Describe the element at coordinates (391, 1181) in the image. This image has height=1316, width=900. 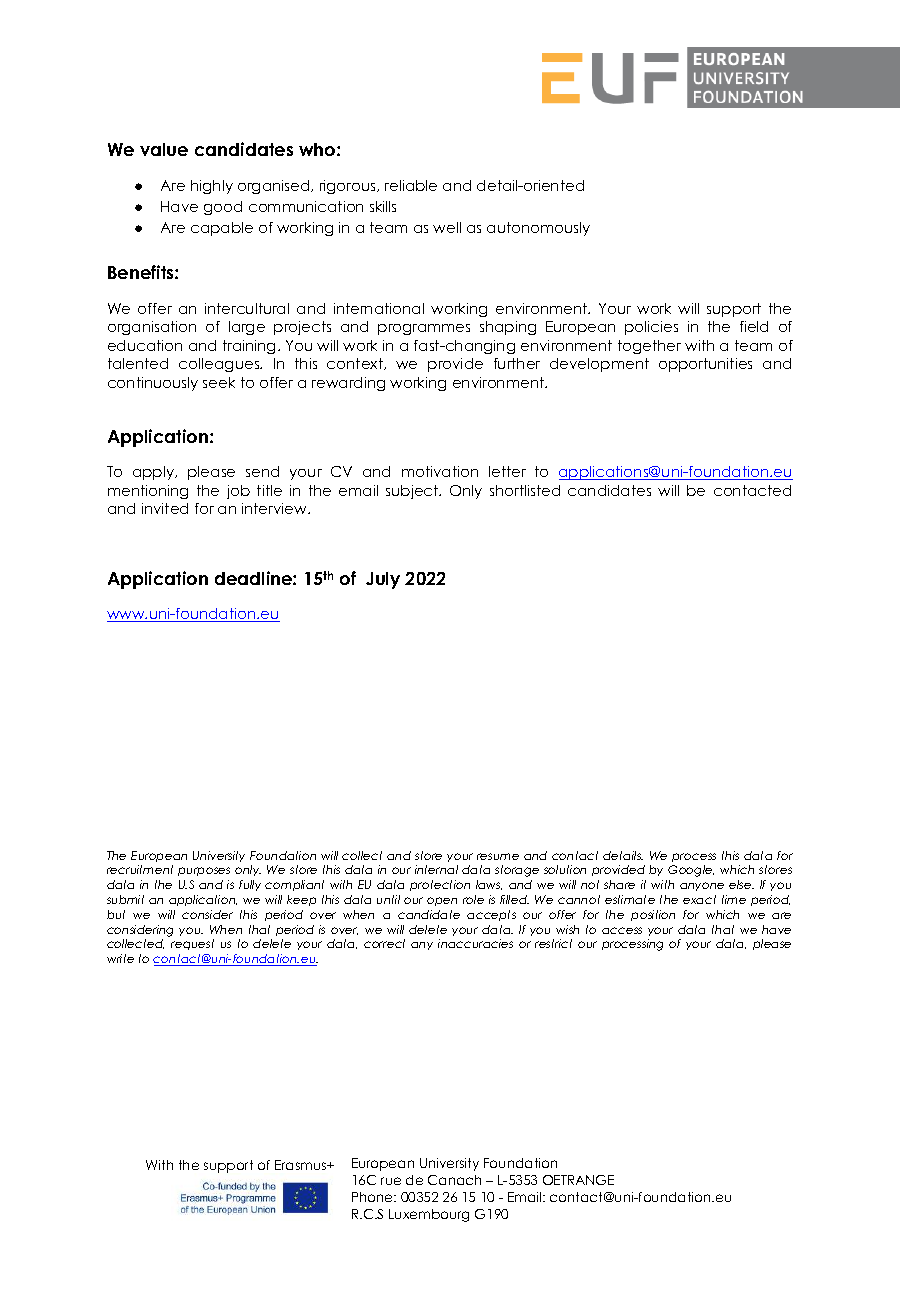
I see `rue` at that location.
